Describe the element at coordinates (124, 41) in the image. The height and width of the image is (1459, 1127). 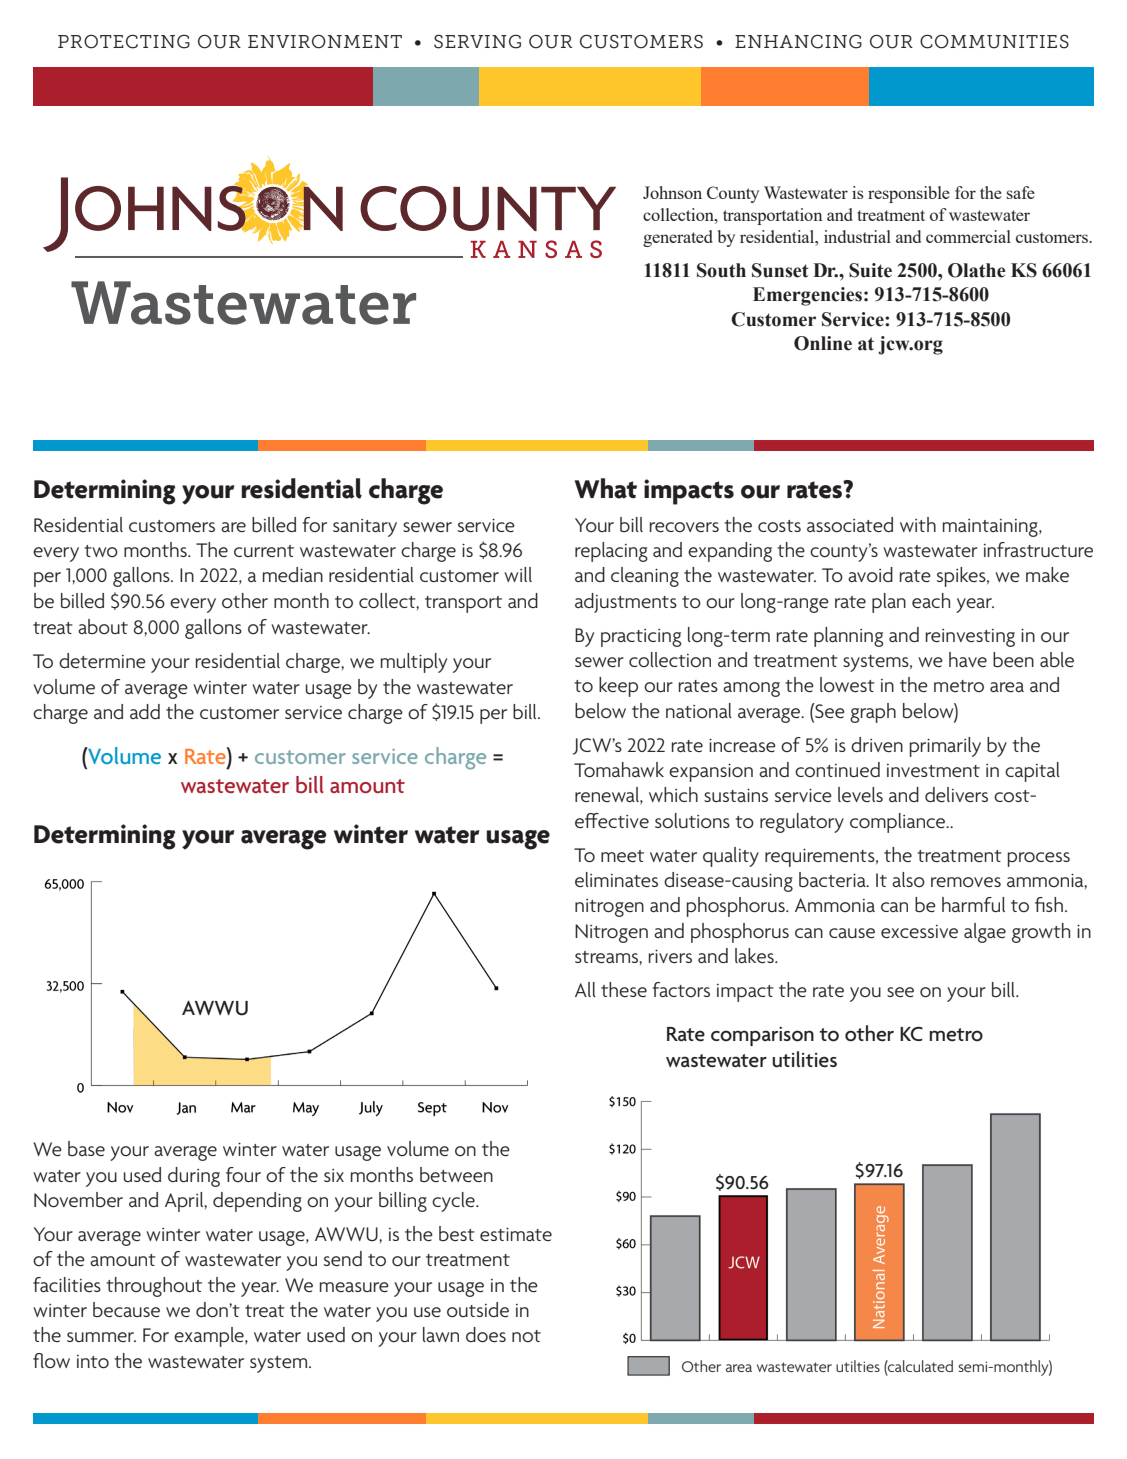
I see `PROTECTING` at that location.
